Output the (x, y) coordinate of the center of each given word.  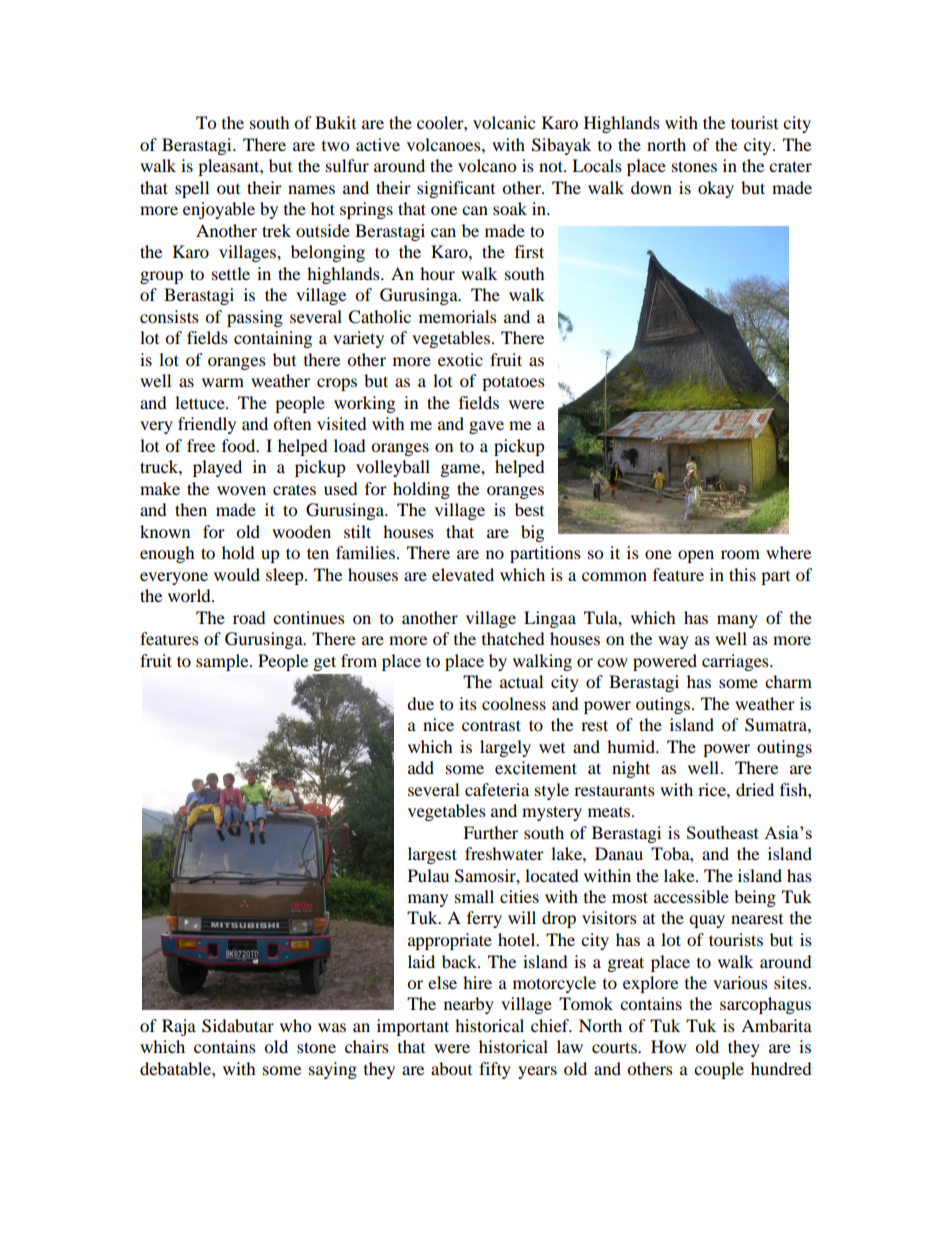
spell (192, 189)
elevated (463, 574)
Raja (179, 1027)
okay (716, 189)
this (742, 574)
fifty (495, 1070)
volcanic (504, 122)
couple (719, 1070)
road (249, 617)
